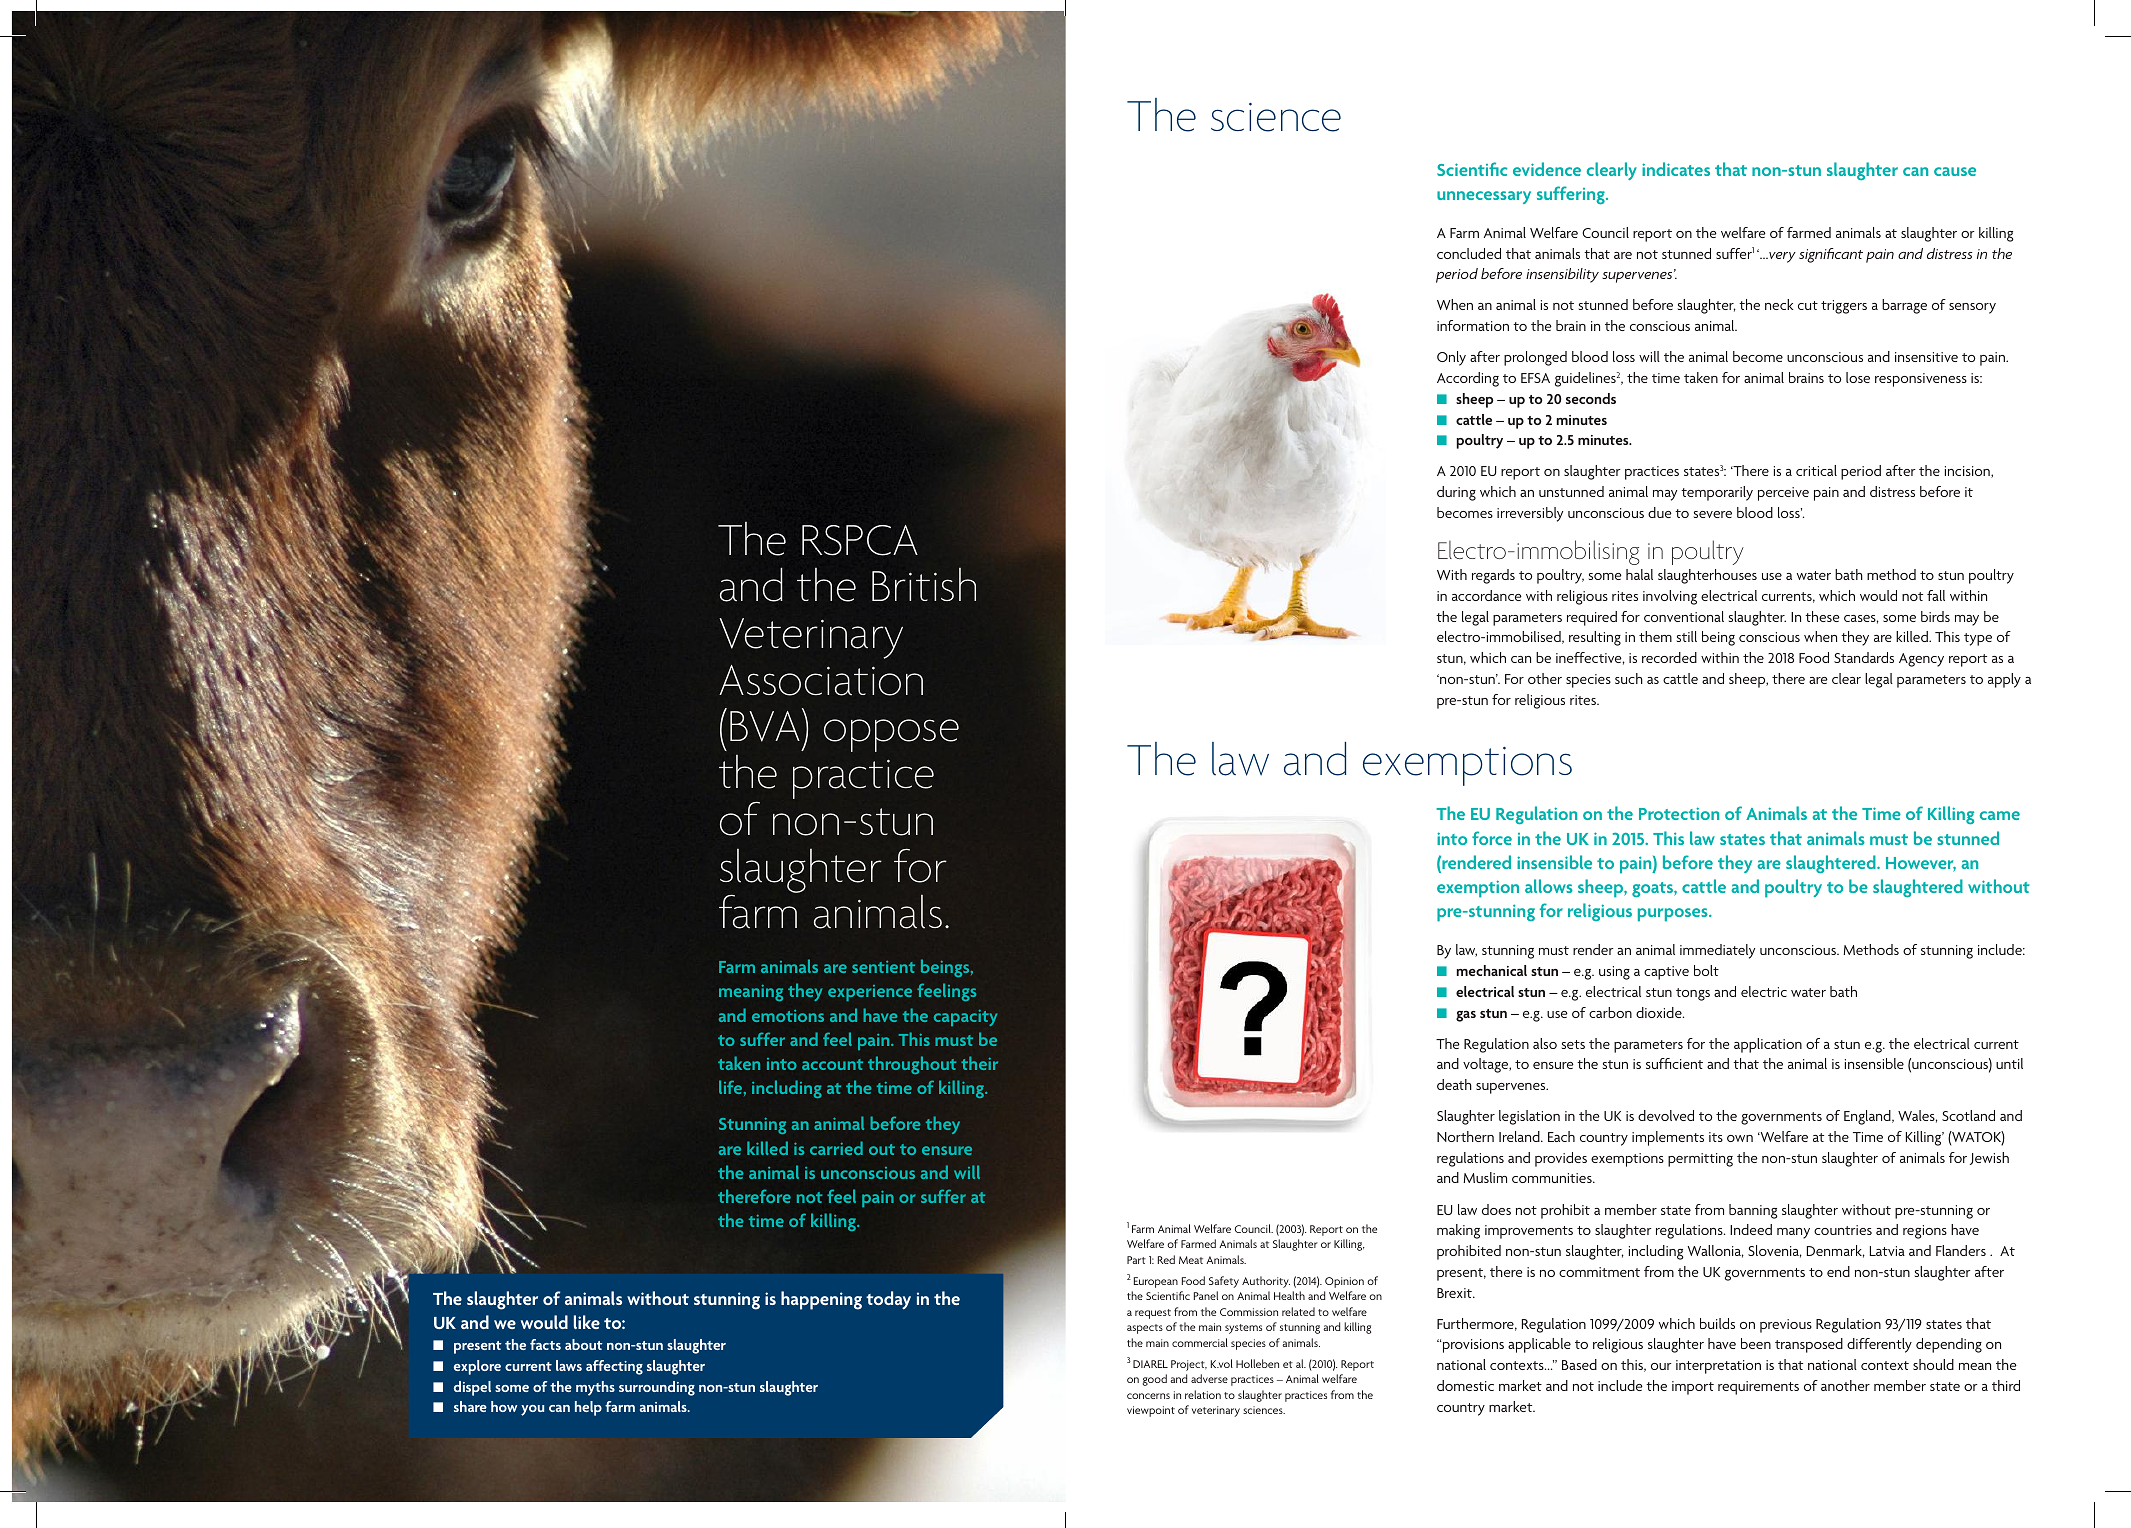 The height and width of the screenshot is (1528, 2131). Describe the element at coordinates (1831, 255) in the screenshot. I see `significant` at that location.
